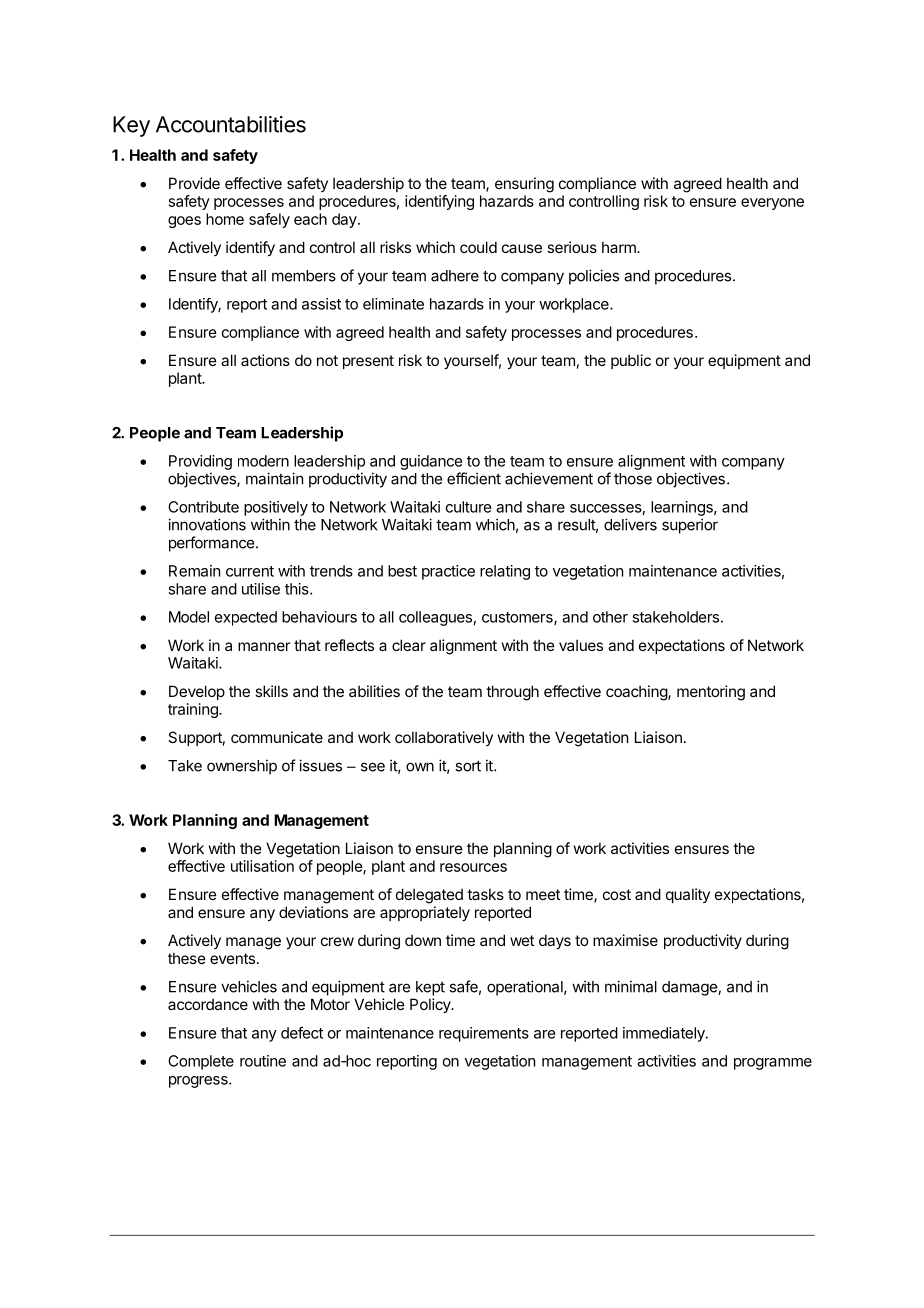 This screenshot has height=1308, width=924. Describe the element at coordinates (772, 204) in the screenshot. I see `everyone` at that location.
